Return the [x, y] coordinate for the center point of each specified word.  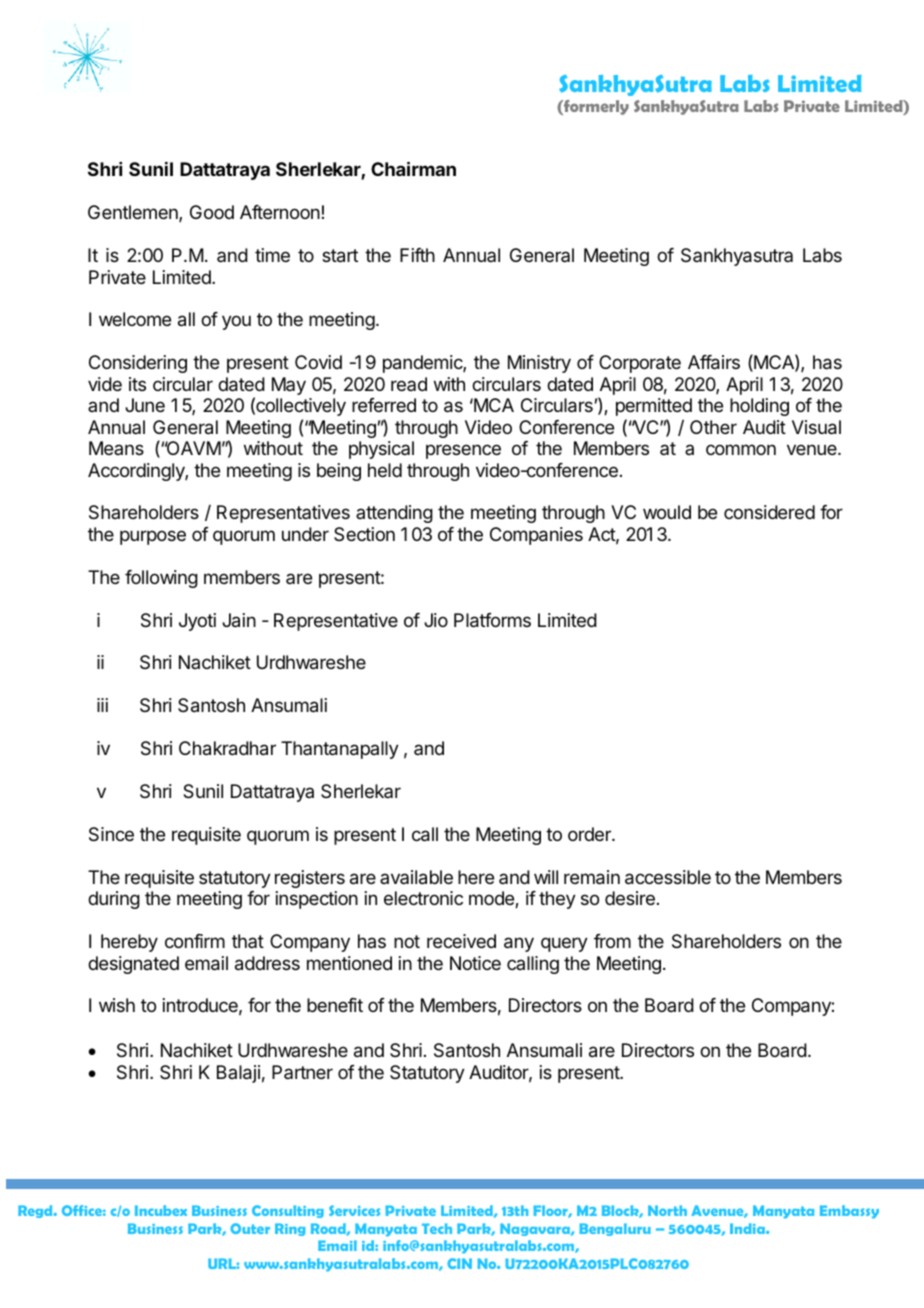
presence [463, 451]
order [590, 834]
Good [212, 212]
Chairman [413, 168]
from [612, 941]
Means [116, 448]
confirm [195, 941]
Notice [475, 963]
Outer [250, 1228]
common [741, 449]
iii [102, 705]
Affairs [714, 362]
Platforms [492, 620]
